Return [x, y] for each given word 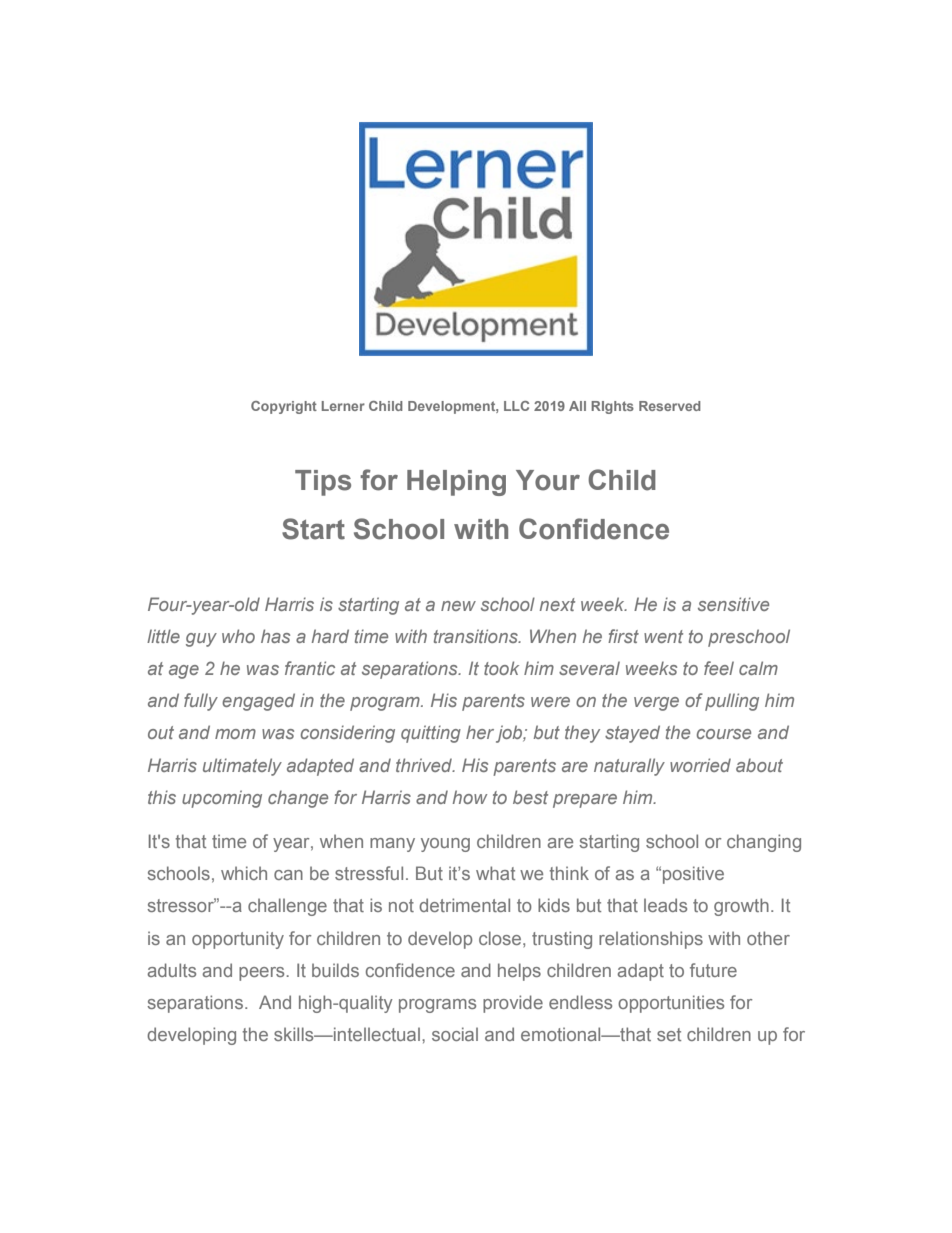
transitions [477, 636]
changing [764, 843]
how [470, 797]
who [238, 636]
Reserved [670, 406]
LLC [516, 406]
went [663, 636]
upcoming [222, 799]
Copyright [284, 407]
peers [263, 974]
